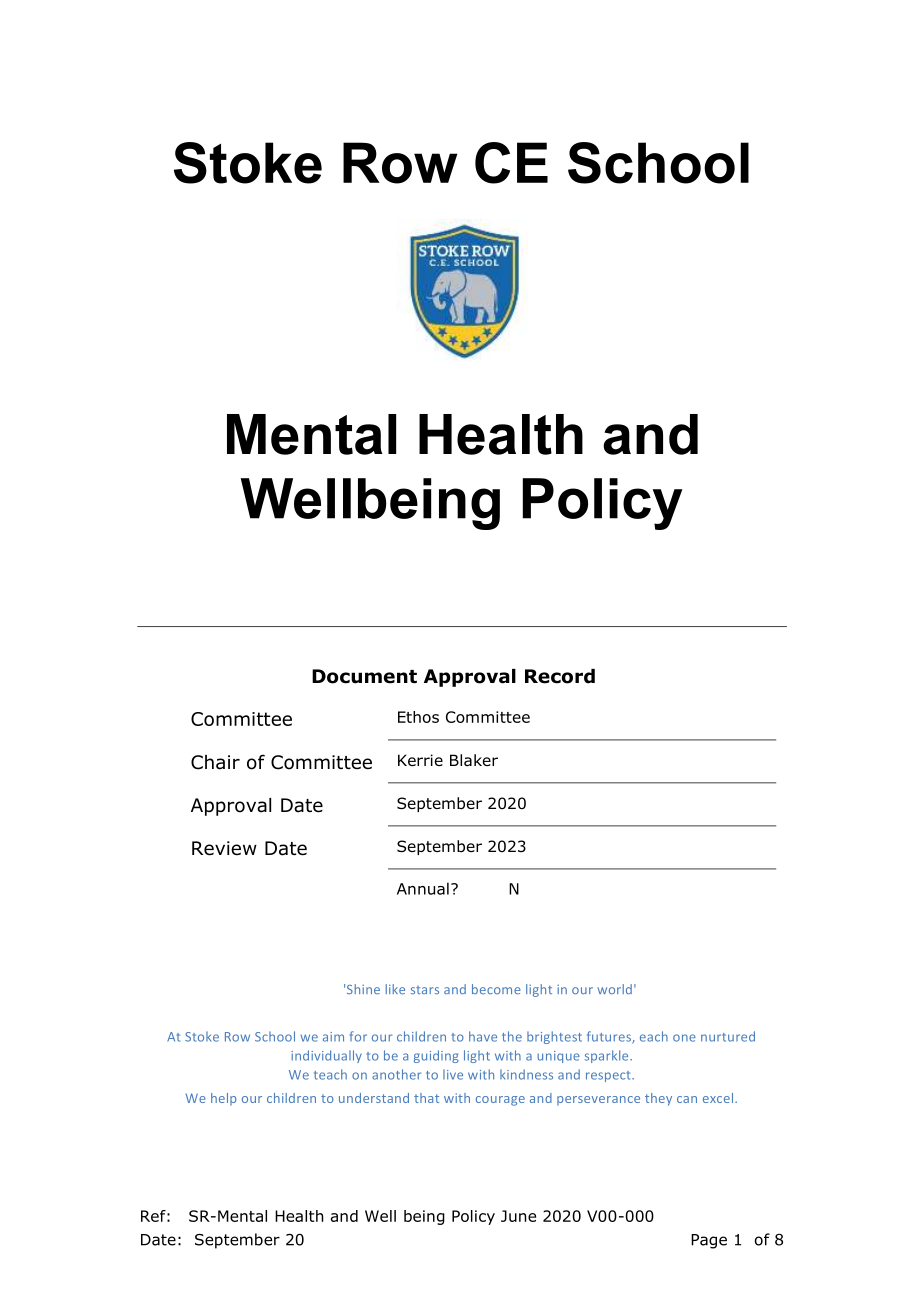 This screenshot has height=1308, width=924. What do you see at coordinates (423, 888) in the screenshot?
I see `Annual` at bounding box center [423, 888].
